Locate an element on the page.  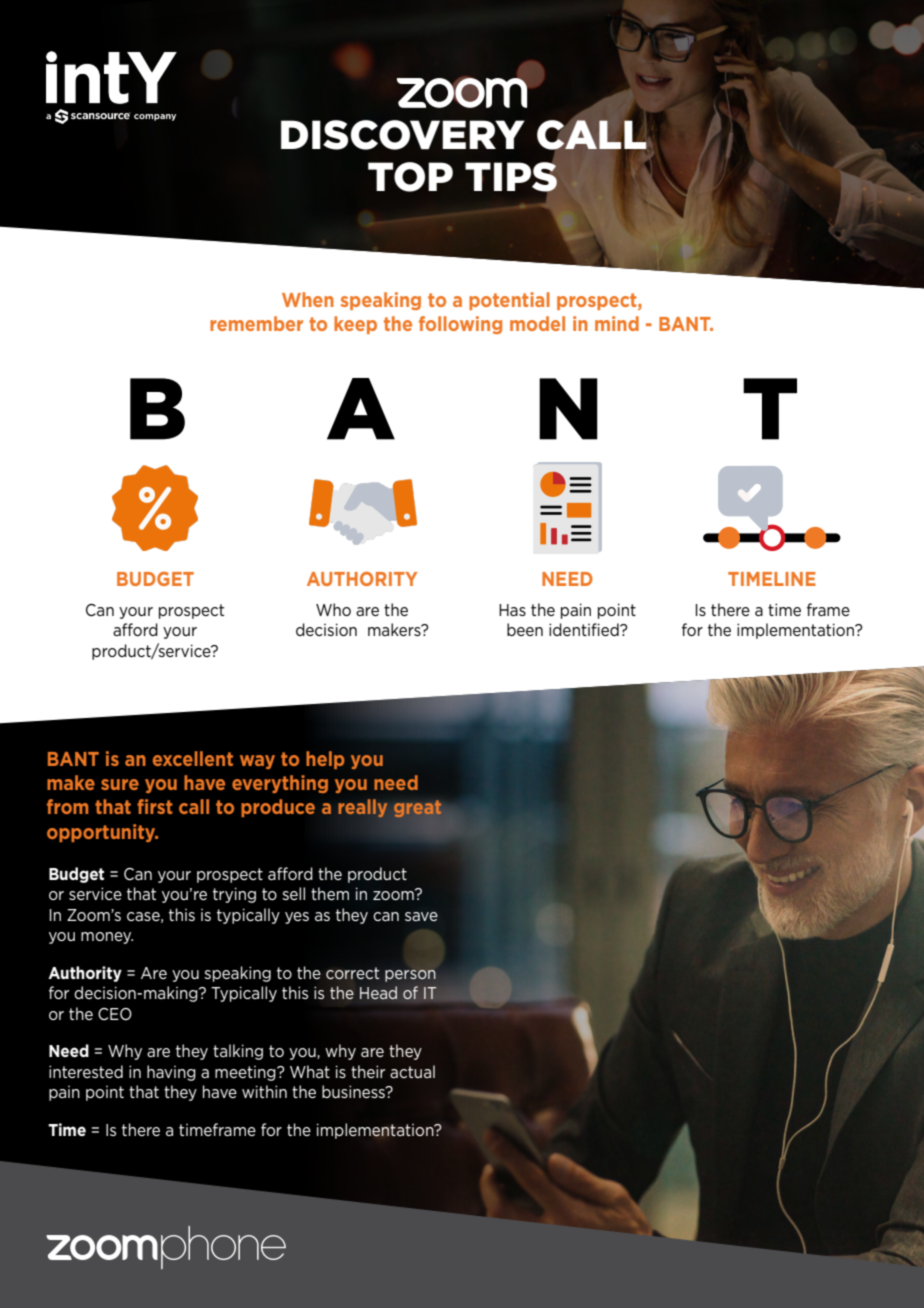
been is located at coordinates (525, 629).
